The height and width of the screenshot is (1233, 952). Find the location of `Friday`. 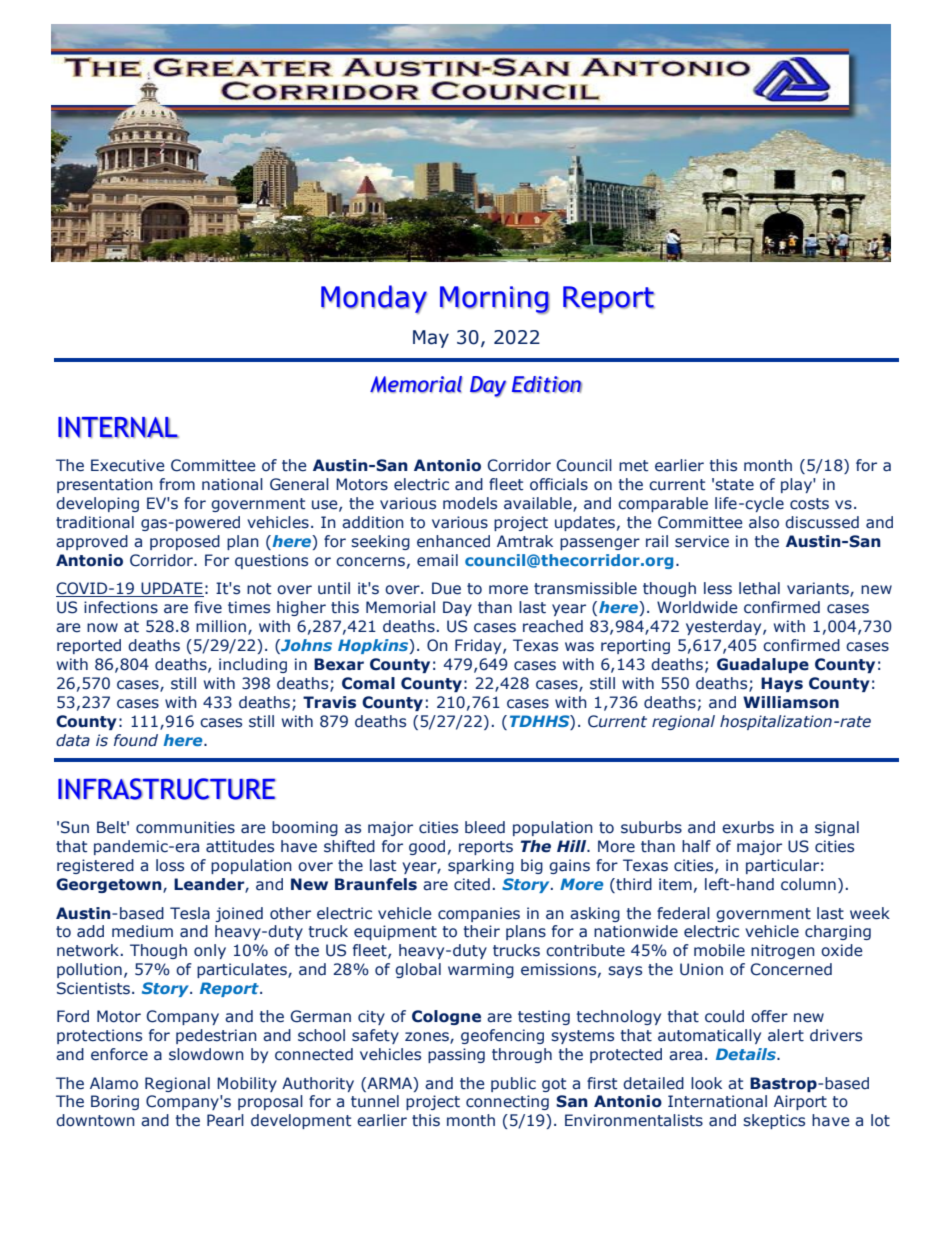

Friday is located at coordinates (479, 646).
